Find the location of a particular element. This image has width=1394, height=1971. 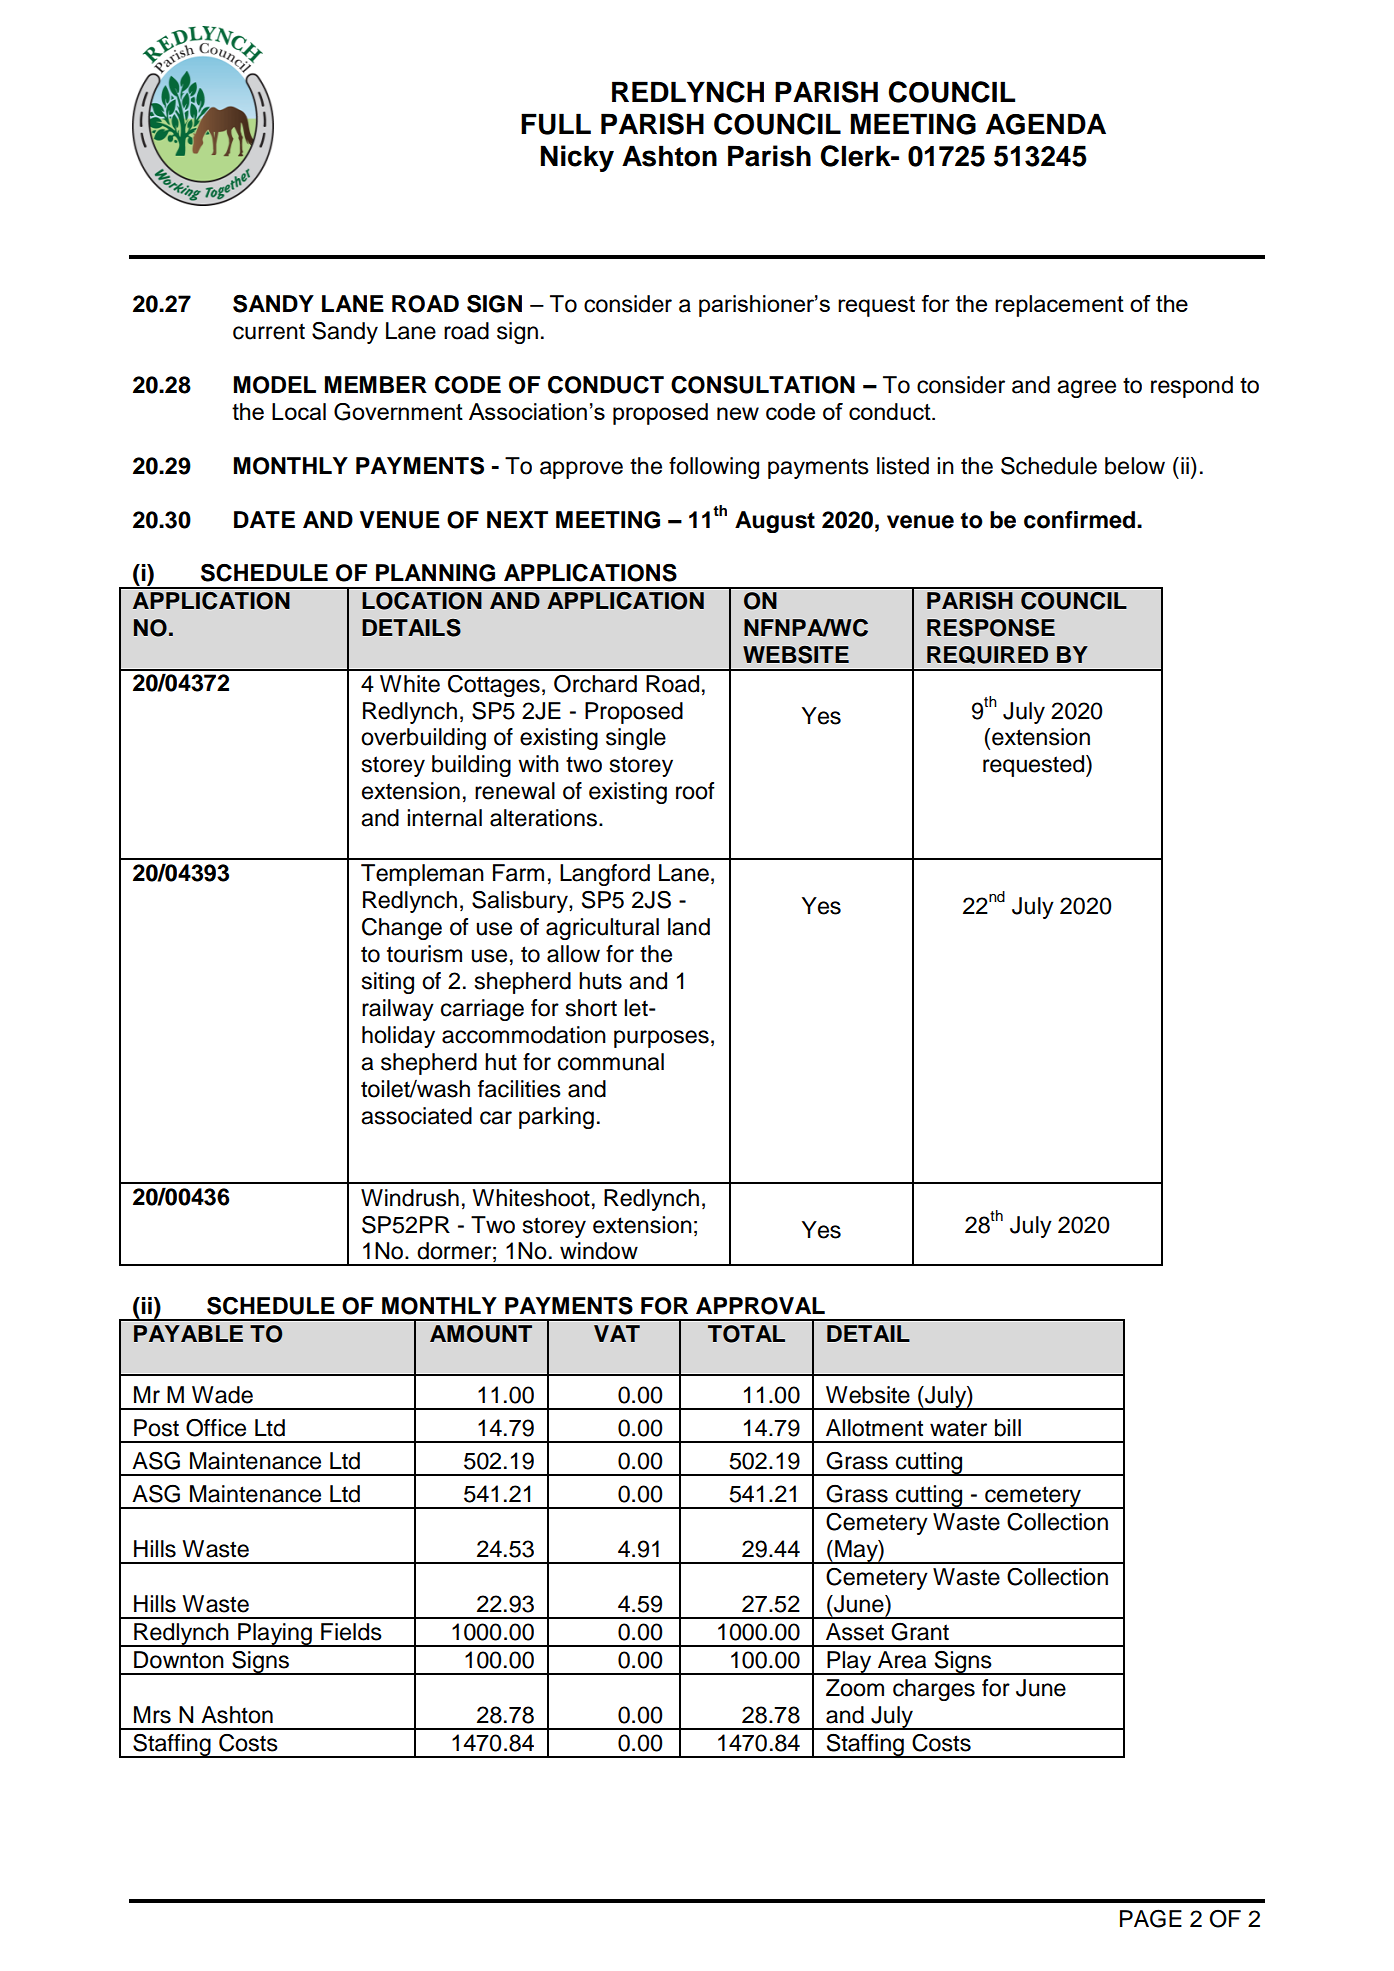

VAT is located at coordinates (617, 1333).
